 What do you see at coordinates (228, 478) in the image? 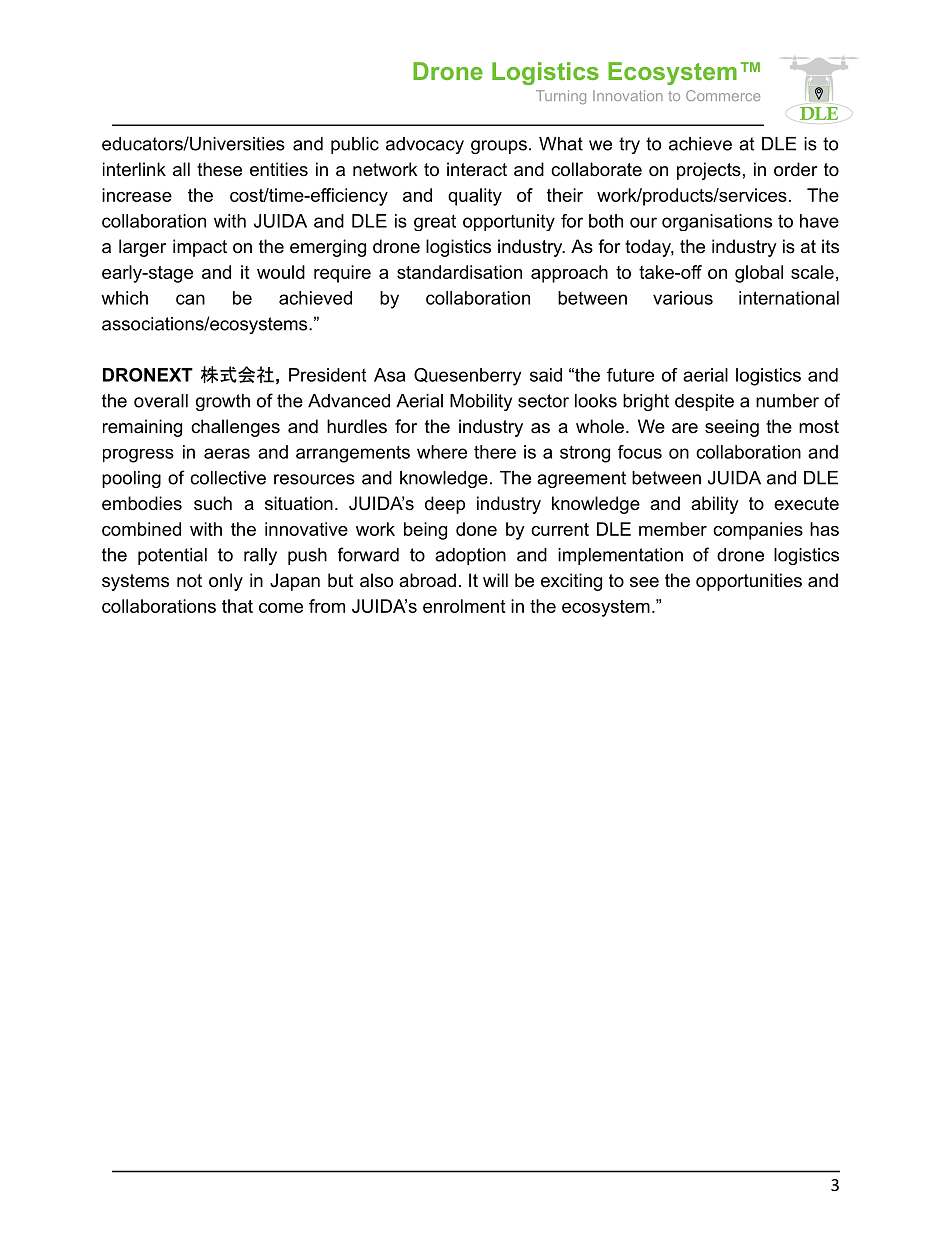
I see `collective` at bounding box center [228, 478].
